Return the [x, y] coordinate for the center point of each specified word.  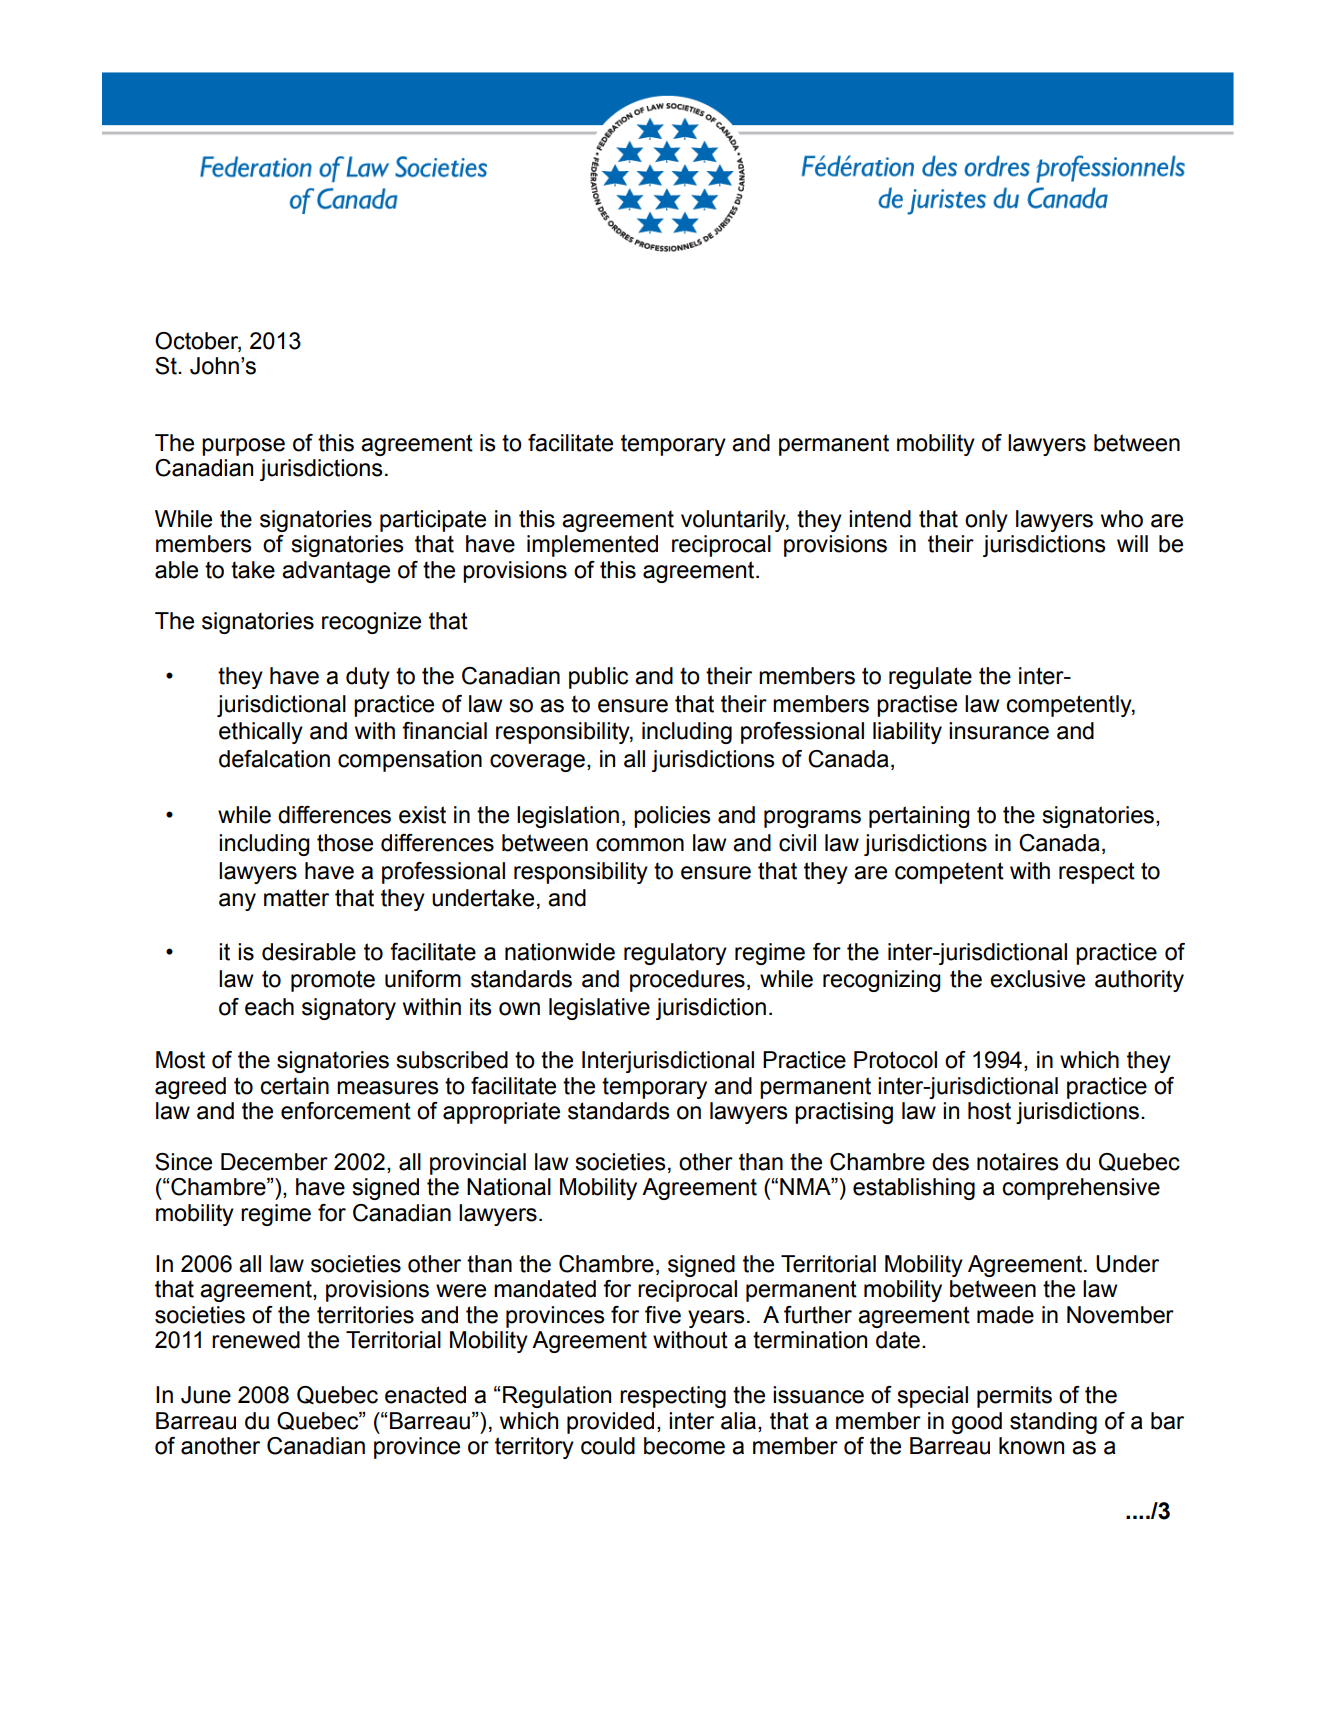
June [206, 1395]
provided [610, 1423]
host [989, 1111]
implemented [592, 546]
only [986, 521]
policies [672, 817]
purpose [243, 447]
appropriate [501, 1113]
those [345, 843]
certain [294, 1086]
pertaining [919, 817]
